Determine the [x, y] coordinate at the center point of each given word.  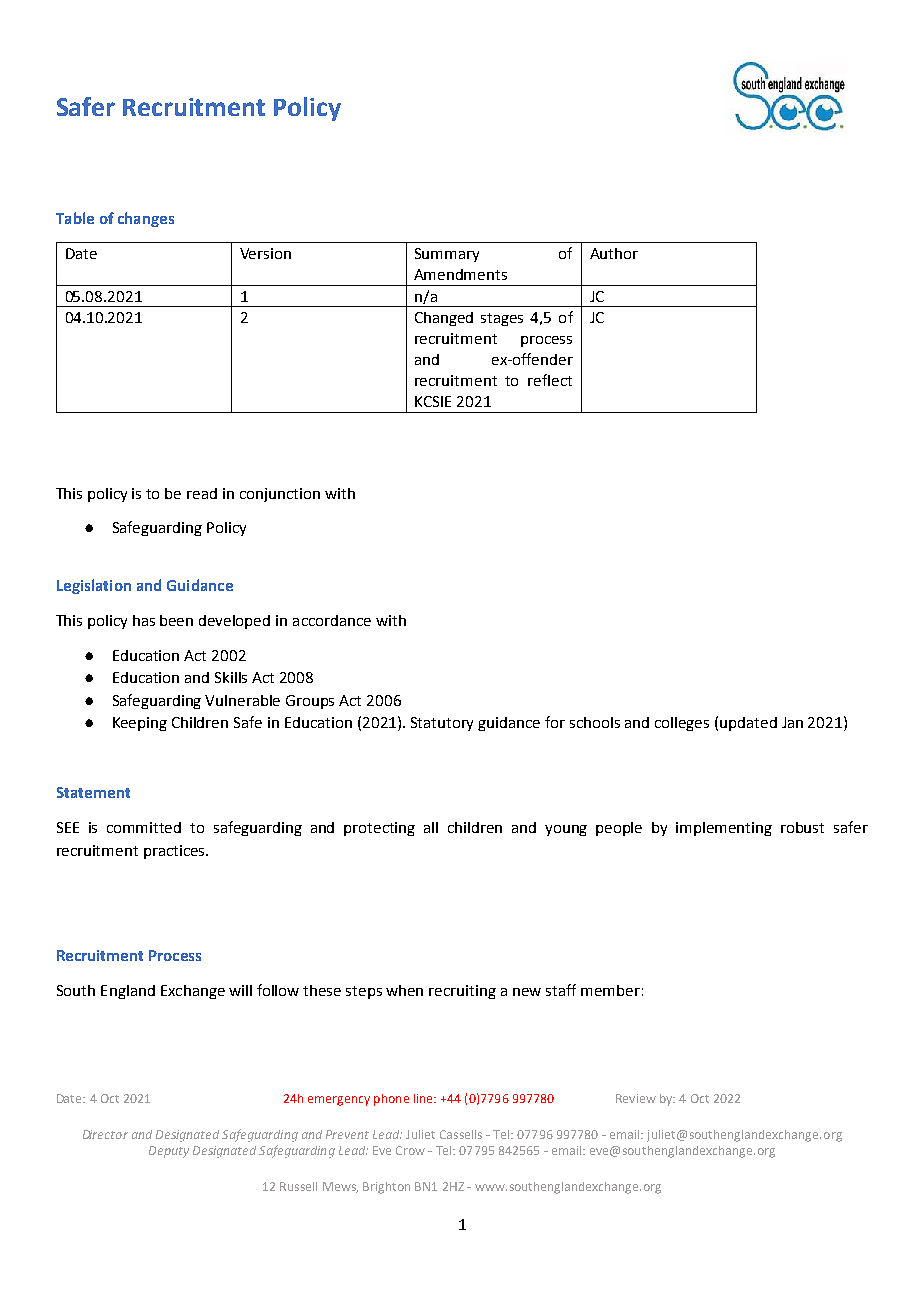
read [202, 493]
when [404, 990]
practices [175, 852]
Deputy [169, 1152]
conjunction [280, 495]
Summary [447, 255]
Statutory [442, 724]
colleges [682, 724]
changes [146, 219]
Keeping [140, 724]
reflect [550, 380]
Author [614, 253]
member [610, 990]
